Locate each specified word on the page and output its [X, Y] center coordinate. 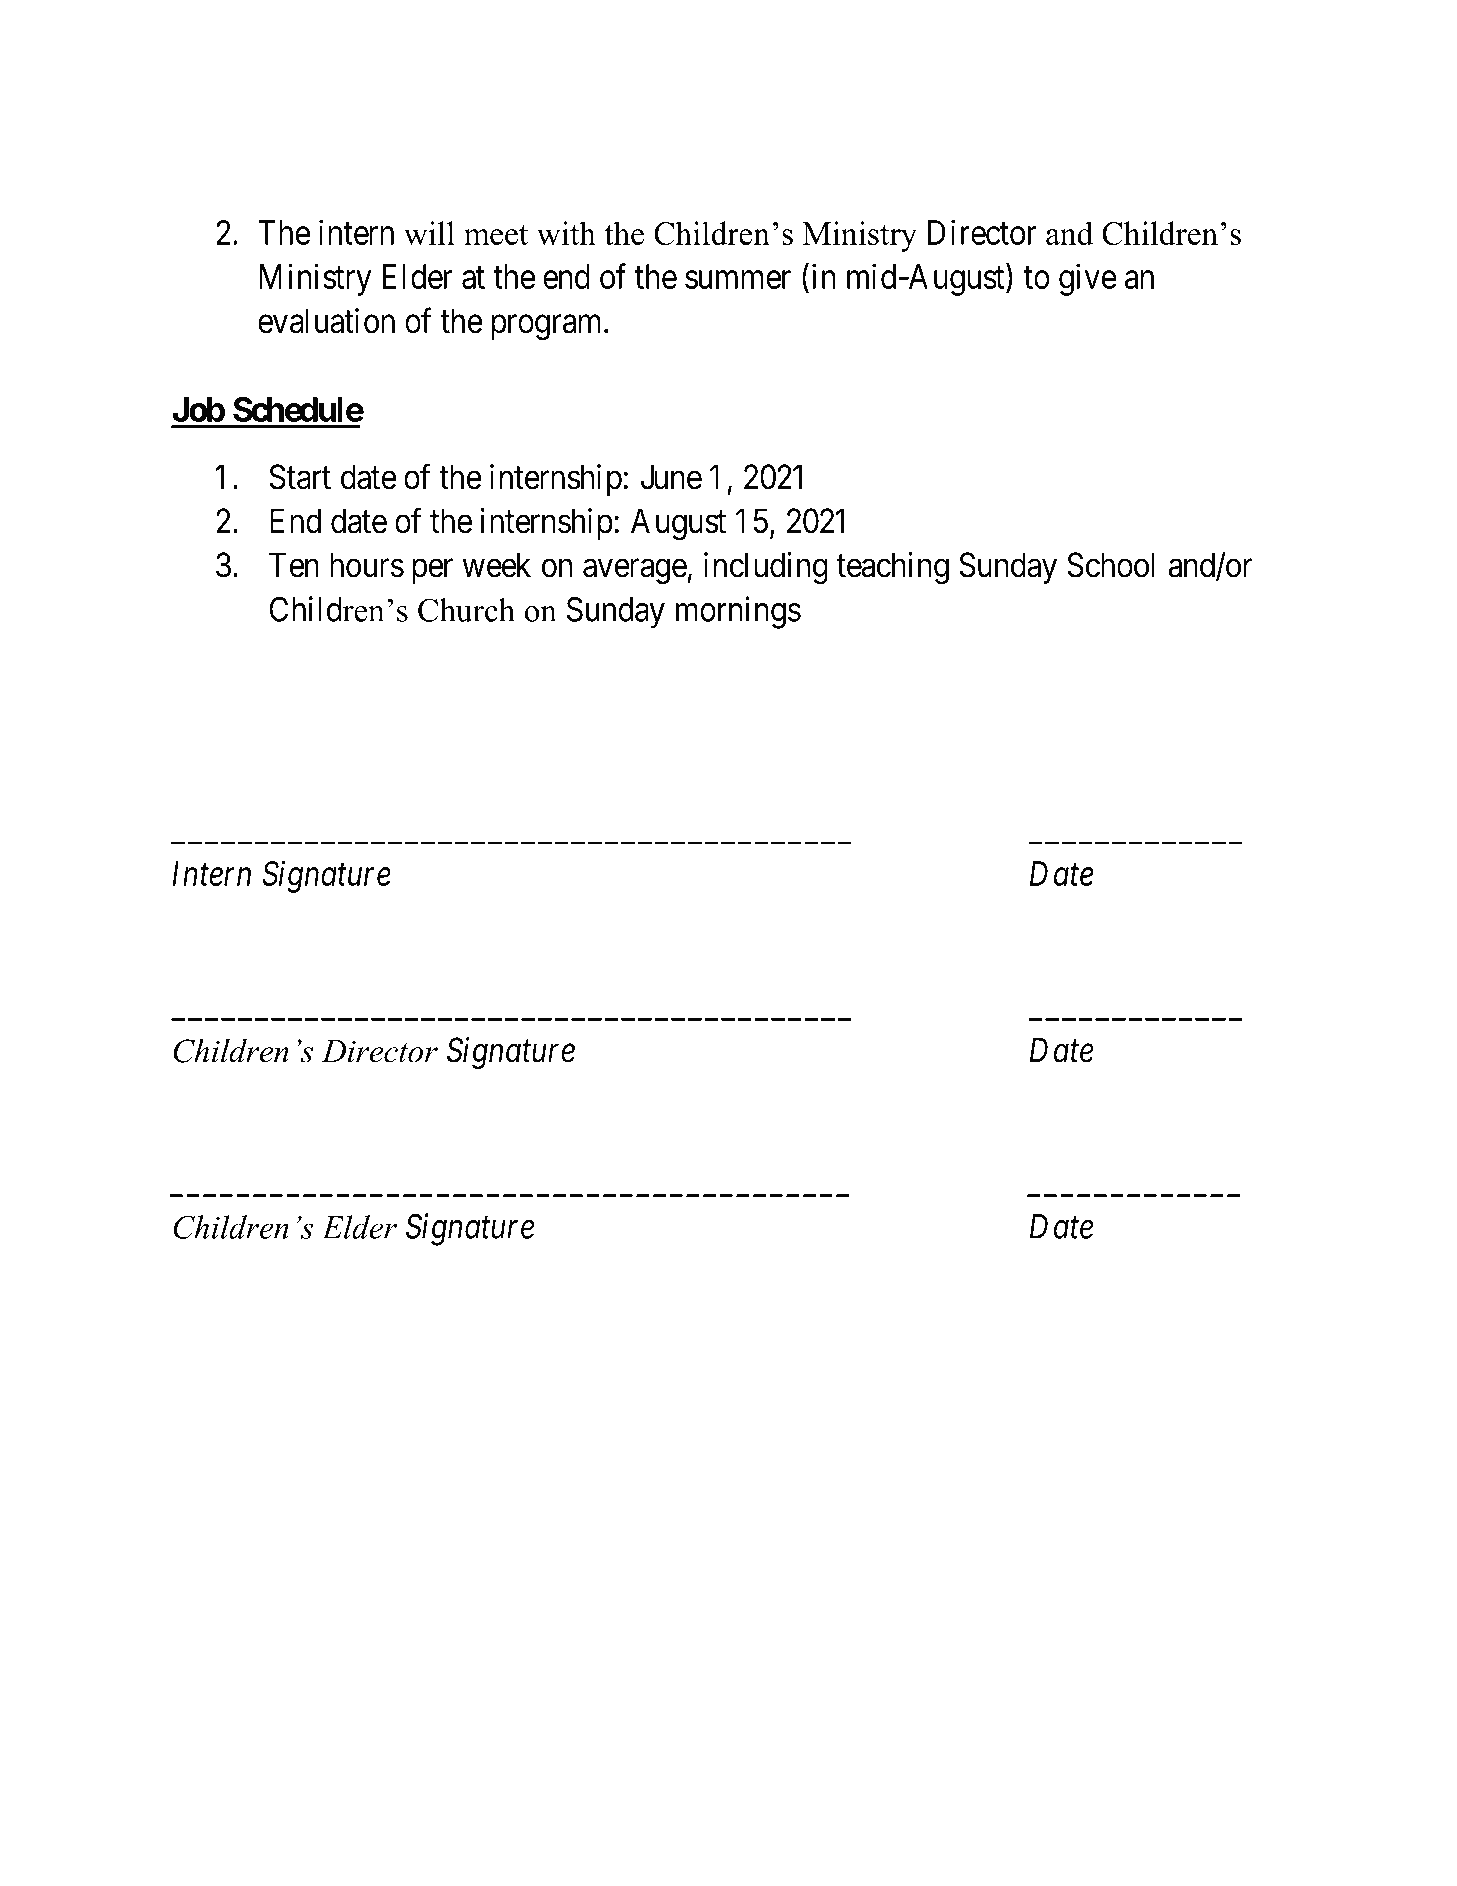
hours [367, 565]
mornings [738, 612]
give [1088, 279]
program [548, 327]
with [566, 233]
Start [300, 477]
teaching [893, 568]
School [1111, 565]
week [497, 565]
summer [738, 280]
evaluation [326, 321]
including [766, 568]
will [429, 233]
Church [466, 610]
